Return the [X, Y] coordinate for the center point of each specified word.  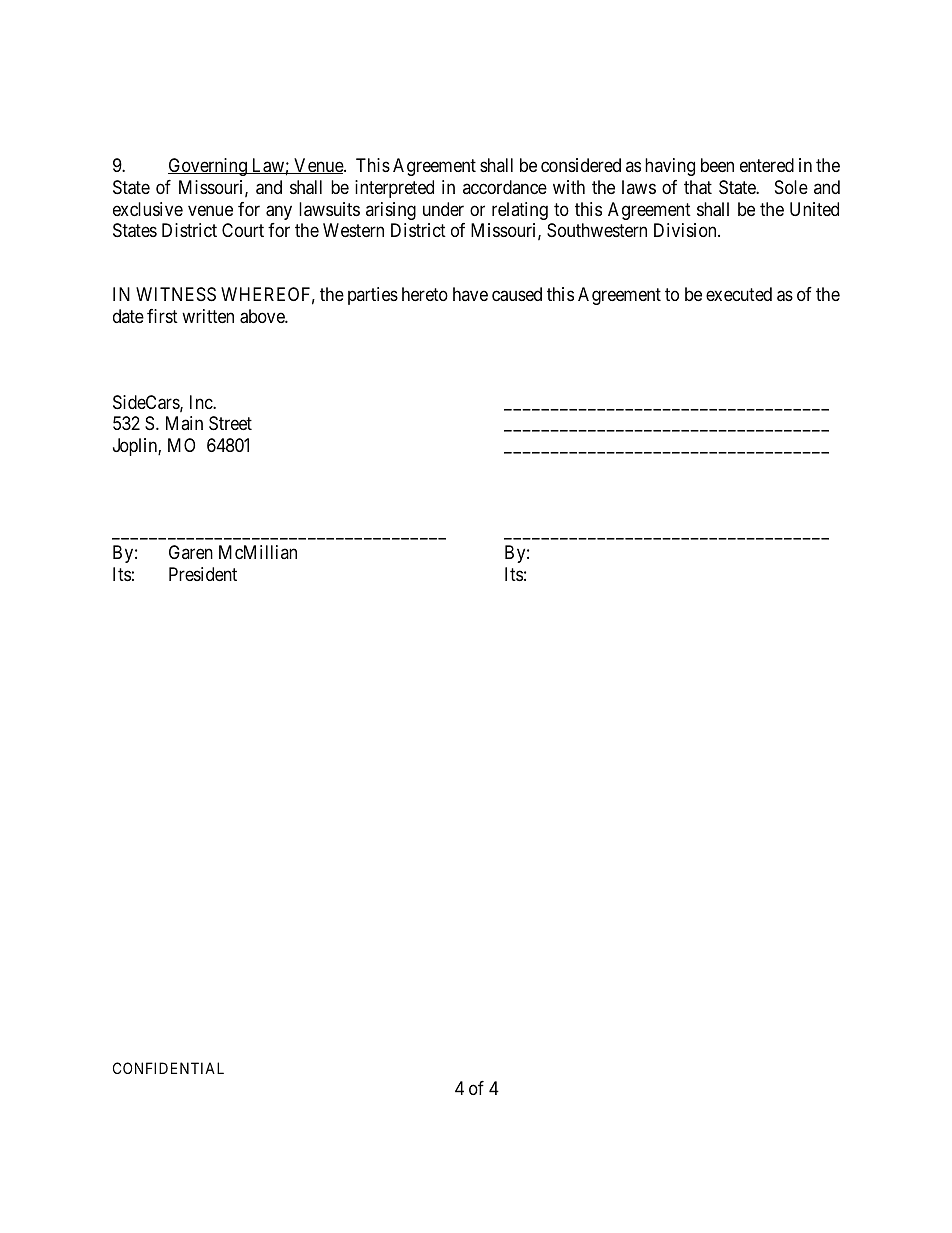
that [698, 187]
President [203, 574]
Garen [191, 552]
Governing [208, 167]
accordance [505, 187]
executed [739, 294]
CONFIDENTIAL [168, 1068]
